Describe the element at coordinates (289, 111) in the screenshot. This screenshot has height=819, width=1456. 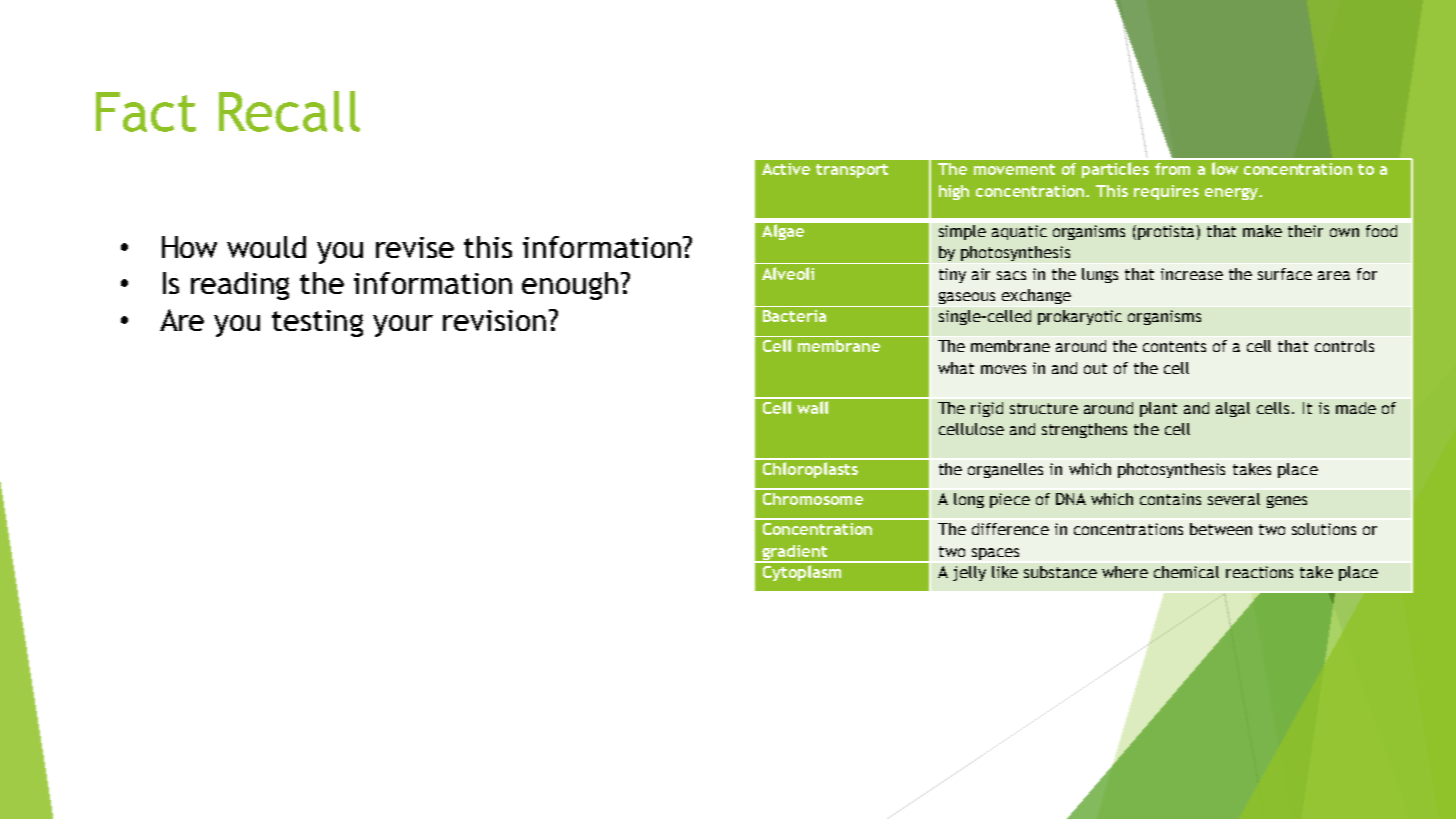
I see `Recall` at that location.
